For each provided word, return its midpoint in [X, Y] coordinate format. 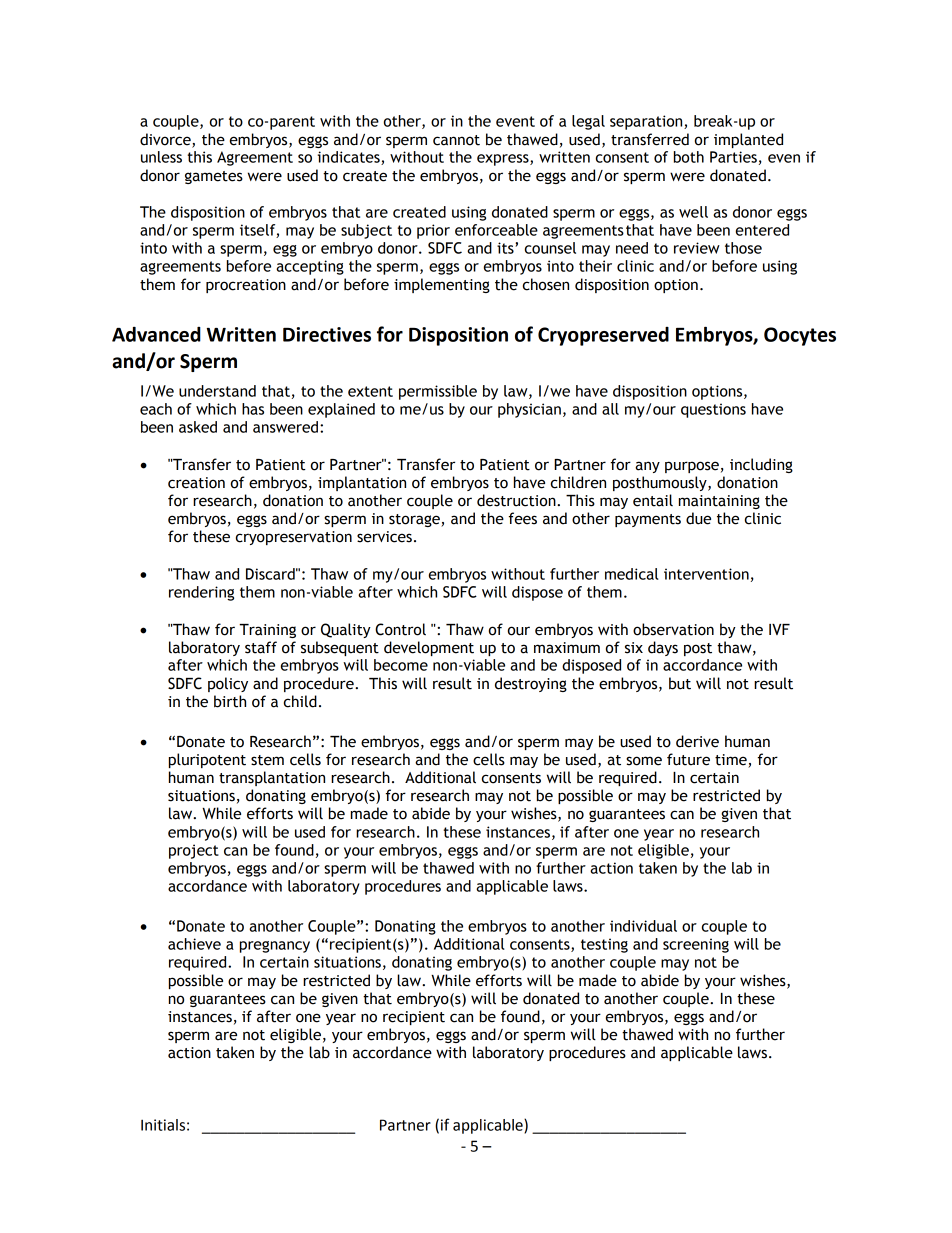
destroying [531, 684]
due [698, 518]
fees [523, 518]
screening [696, 945]
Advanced [156, 334]
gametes [214, 177]
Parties [733, 157]
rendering [201, 593]
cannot [456, 140]
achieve [194, 944]
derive [697, 741]
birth [230, 701]
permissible [438, 392]
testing [604, 945]
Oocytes [800, 336]
